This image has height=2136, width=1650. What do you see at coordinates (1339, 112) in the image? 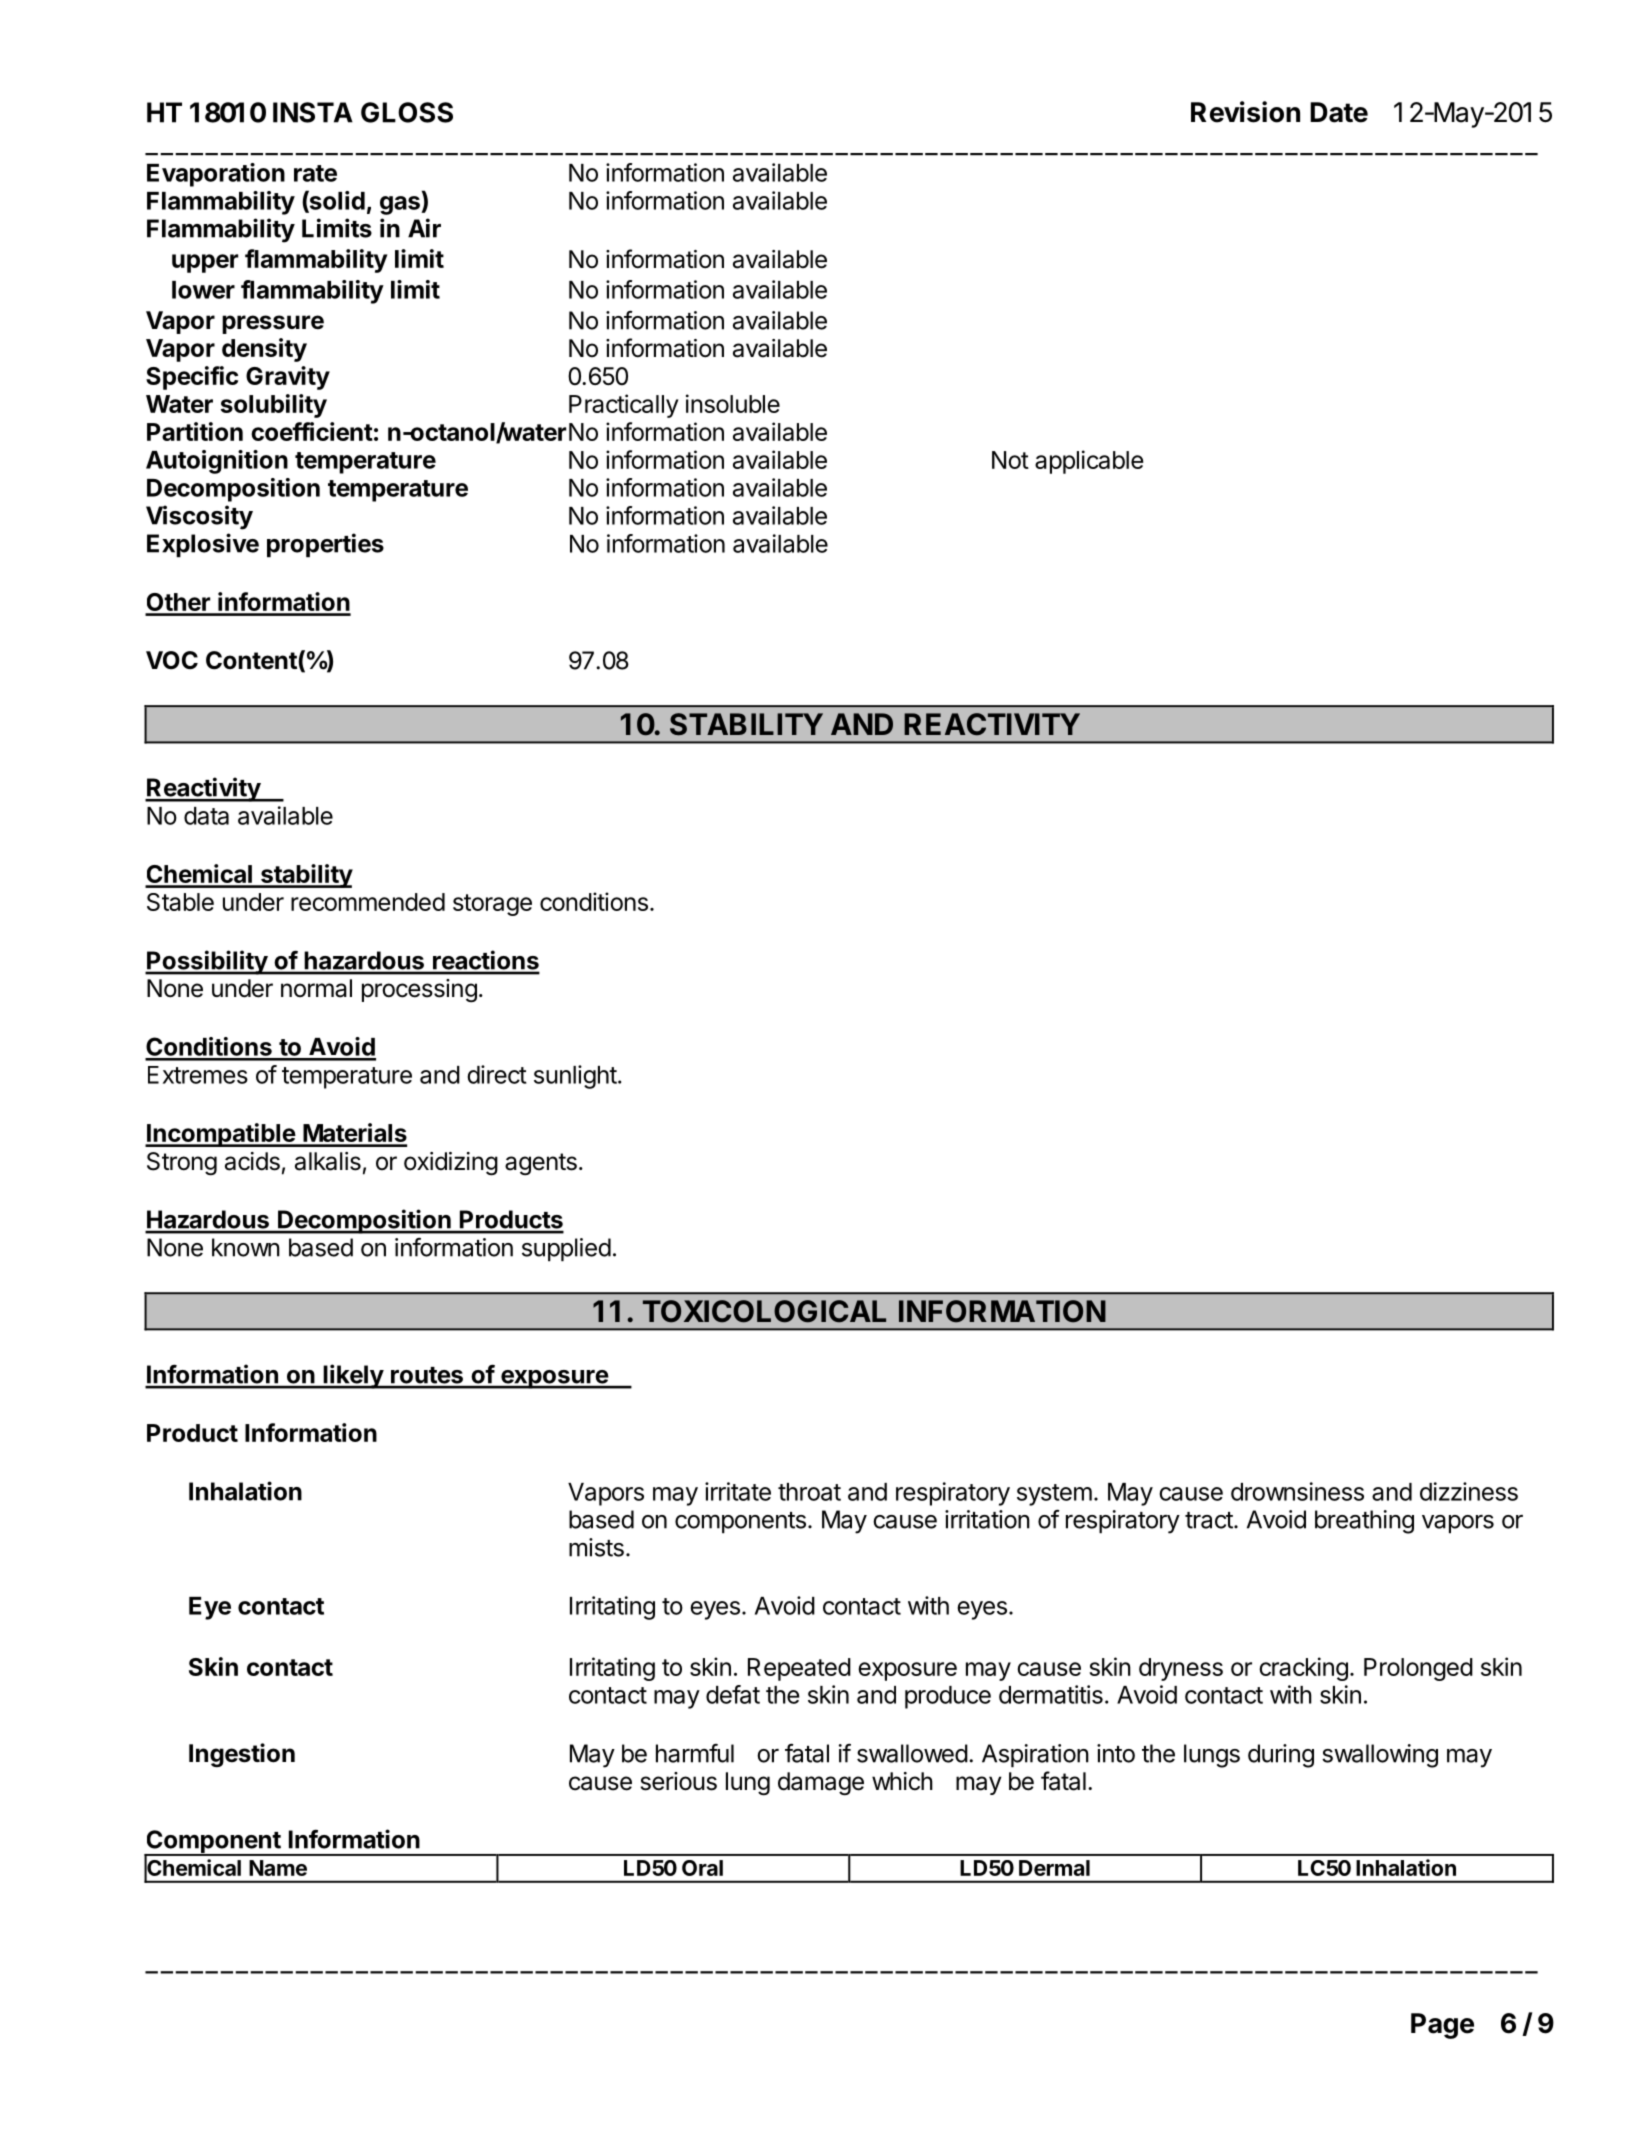
I see `Date` at bounding box center [1339, 112].
